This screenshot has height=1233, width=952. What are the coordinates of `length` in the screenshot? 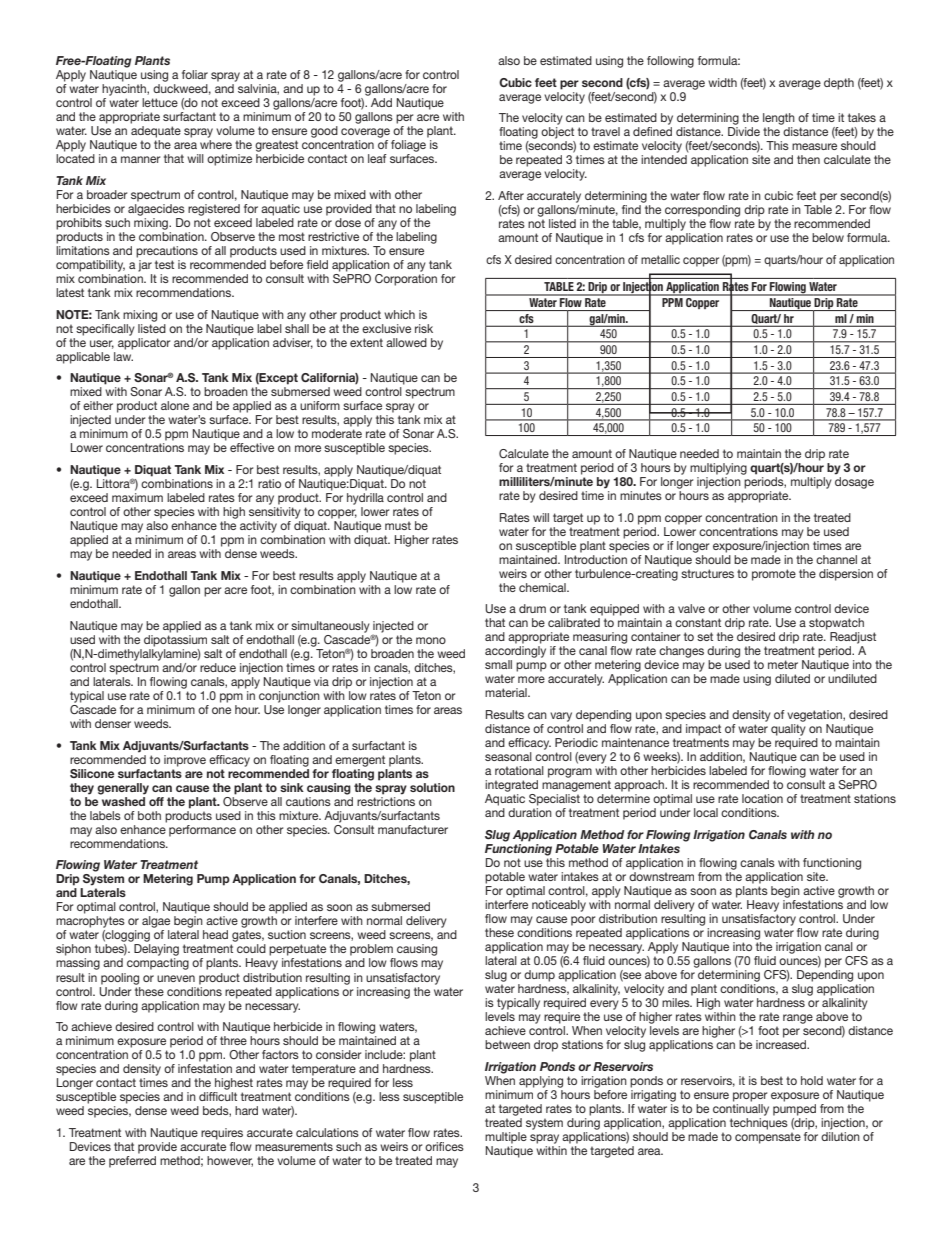 It's located at (779, 120).
